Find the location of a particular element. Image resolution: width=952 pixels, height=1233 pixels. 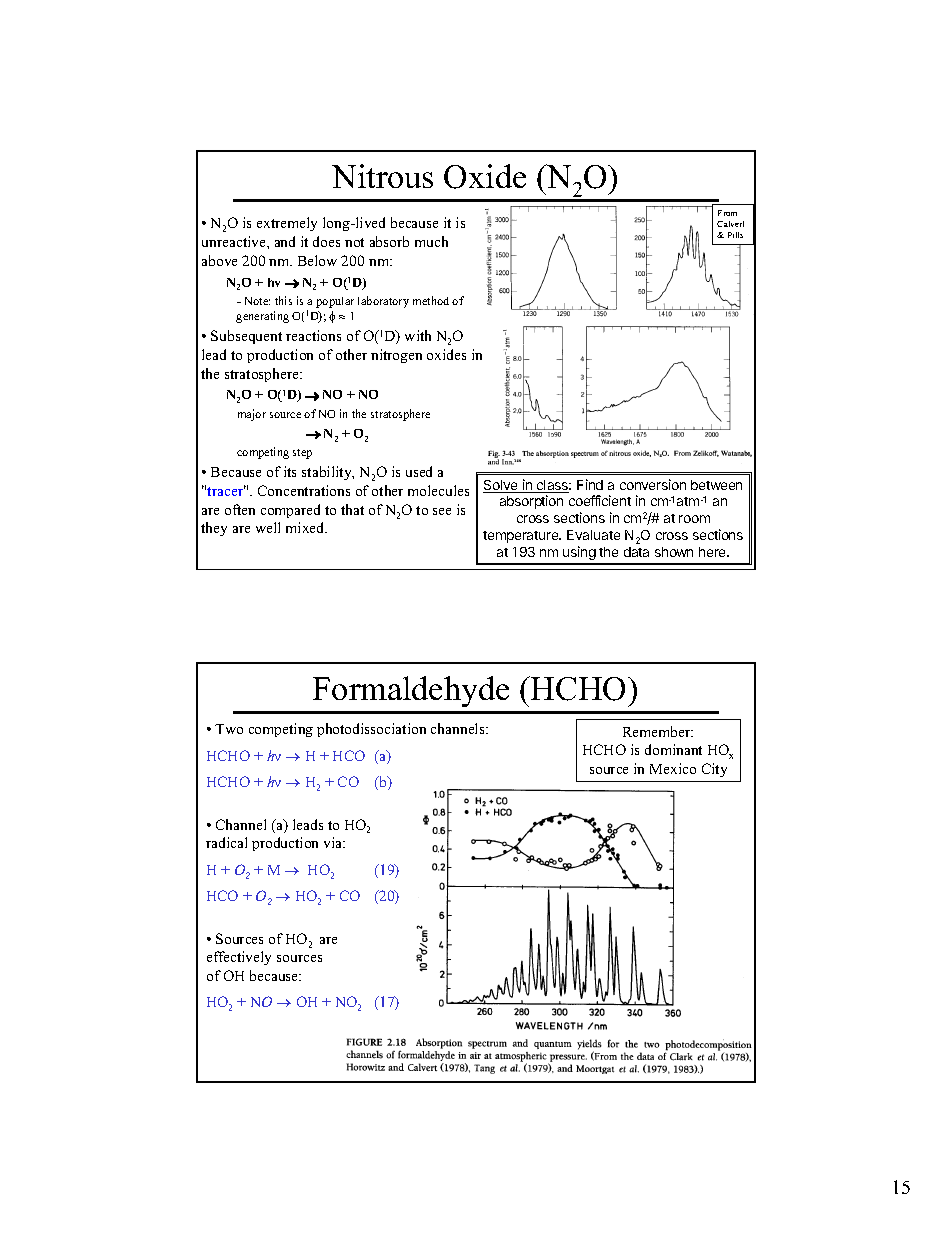

extremely is located at coordinates (287, 224).
